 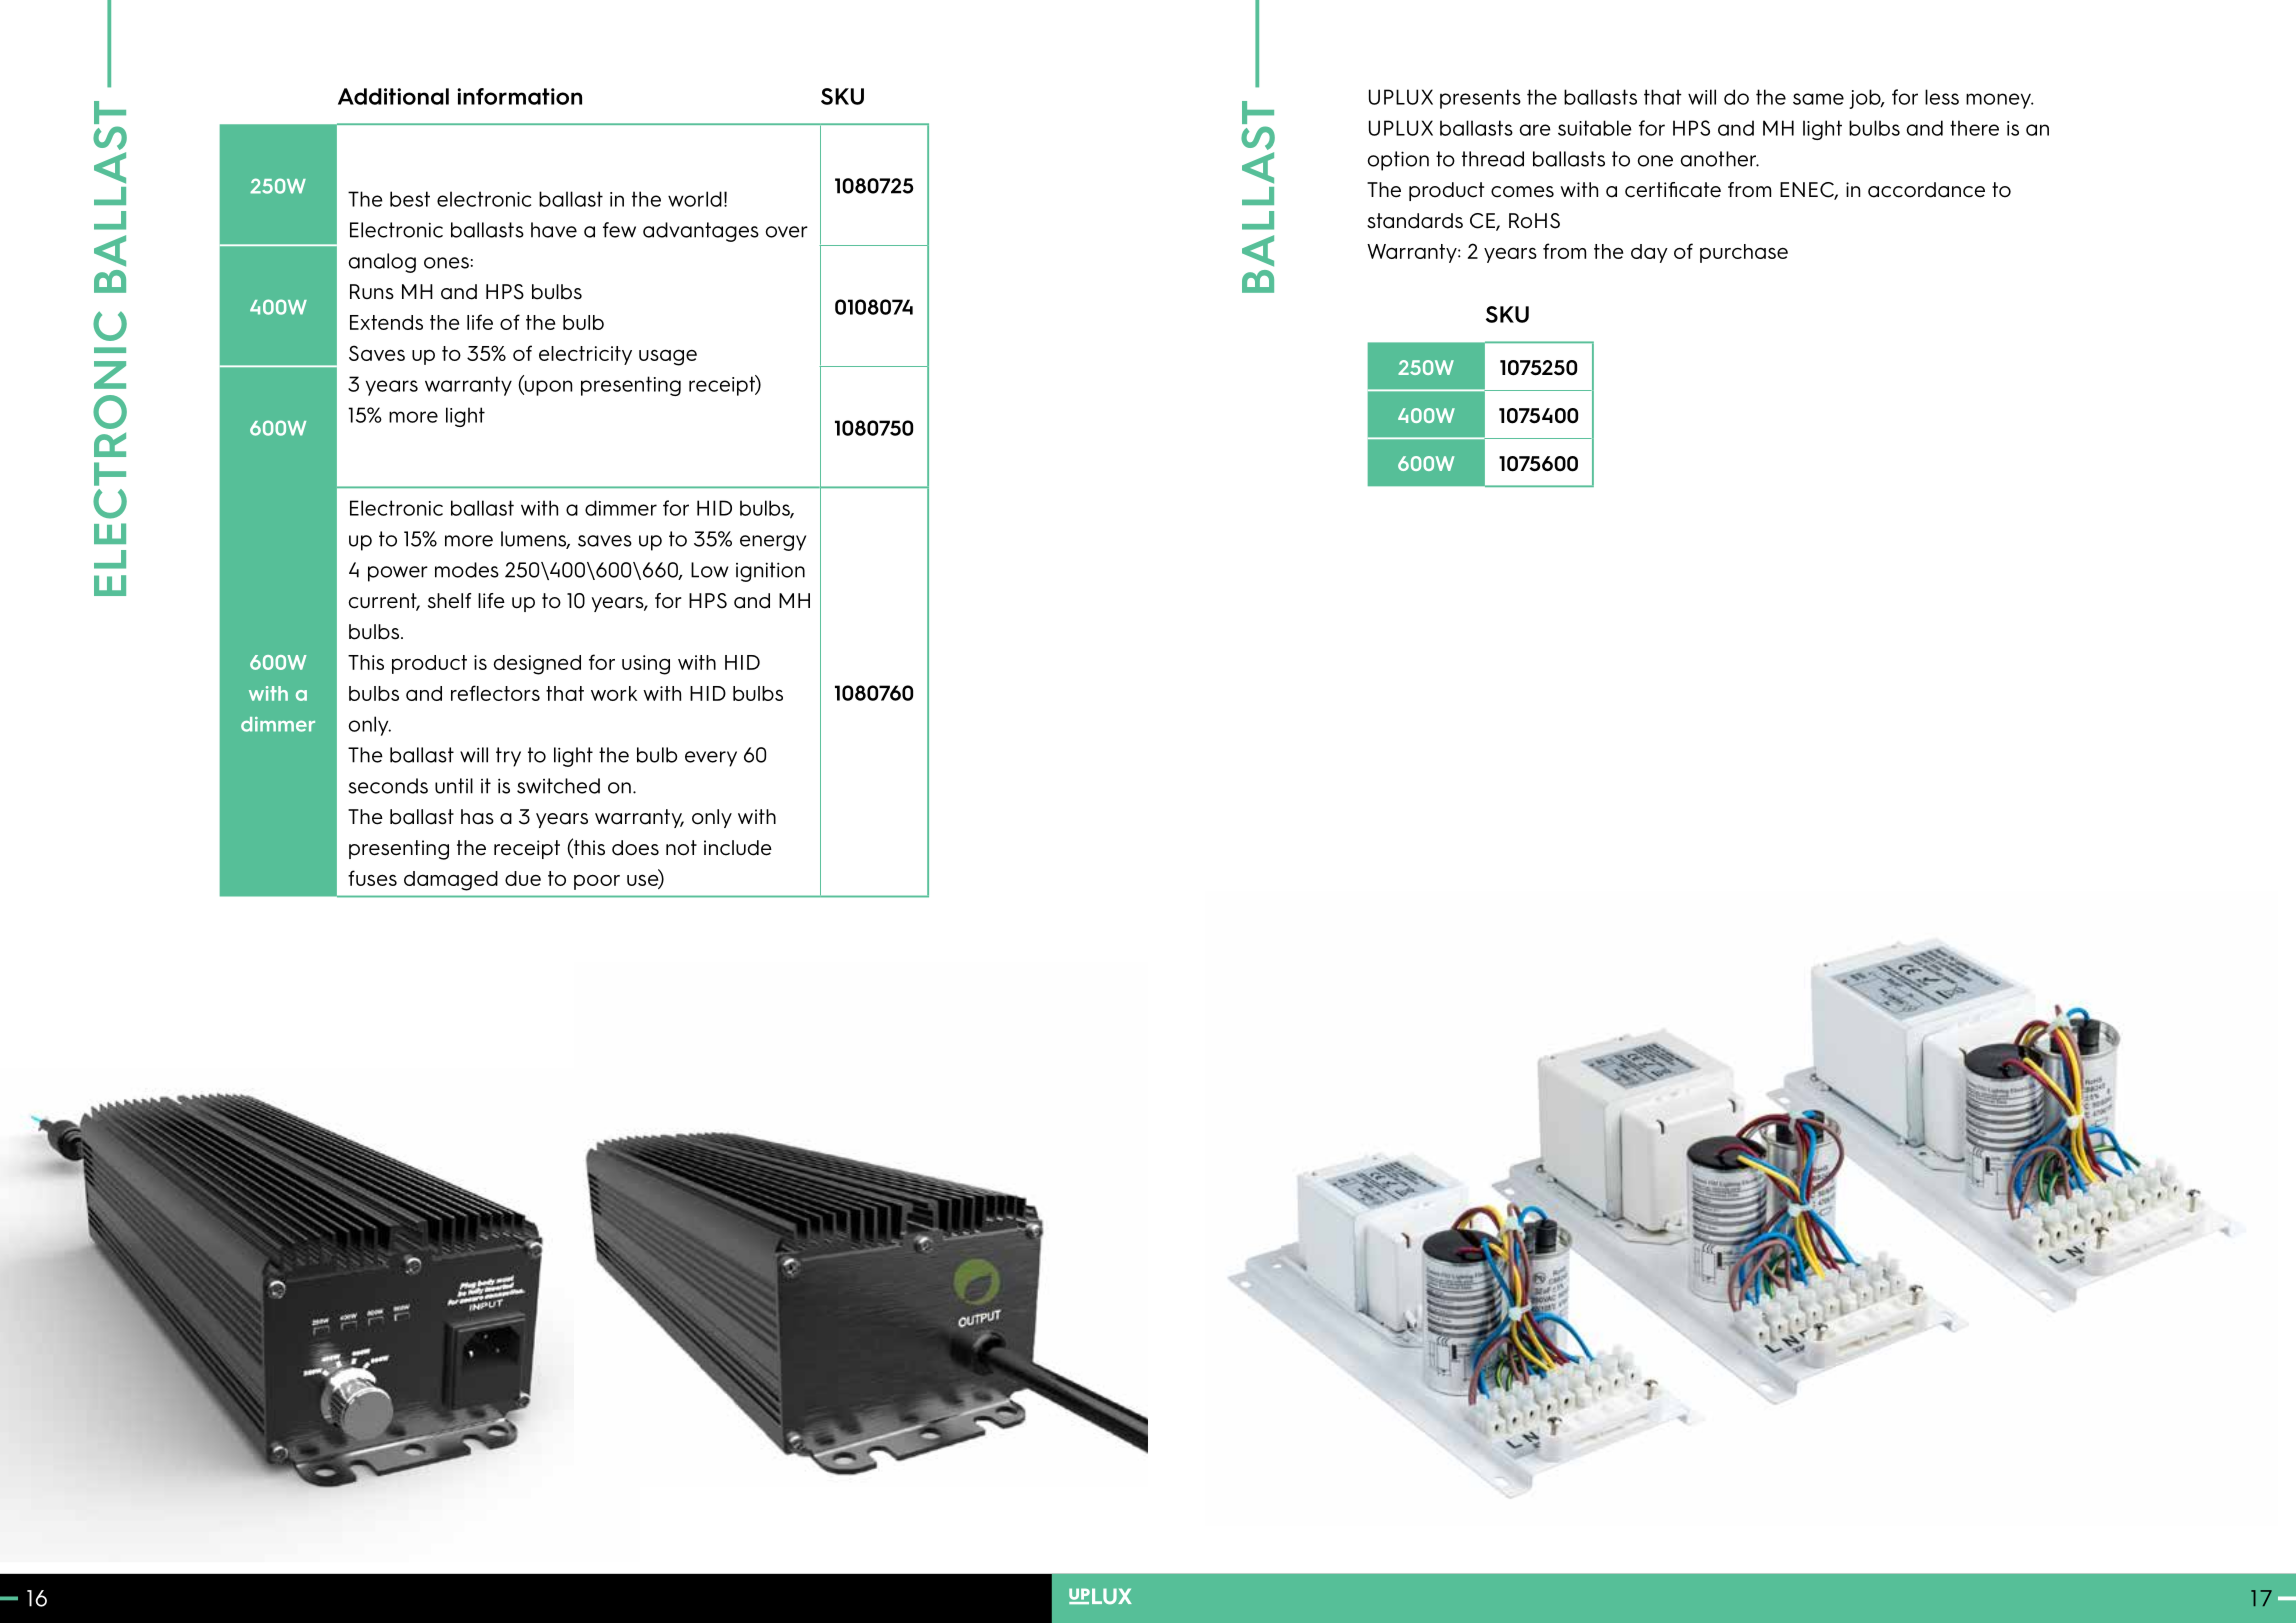 What do you see at coordinates (519, 96) in the screenshot?
I see `information` at bounding box center [519, 96].
